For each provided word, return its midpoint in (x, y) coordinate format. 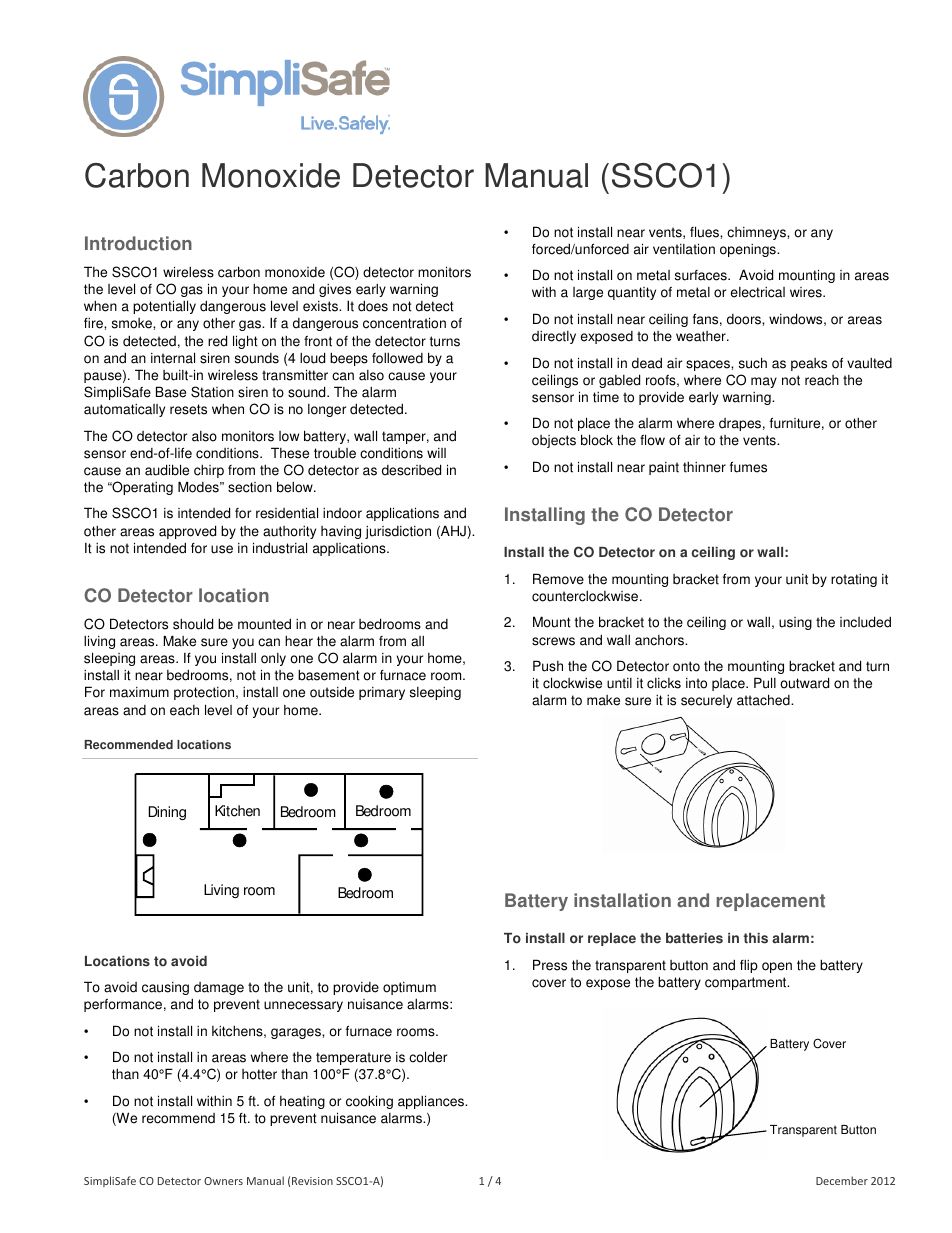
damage (219, 988)
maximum (139, 692)
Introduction (138, 243)
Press (550, 965)
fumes (748, 467)
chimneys (757, 233)
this (755, 938)
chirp (209, 471)
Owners (223, 1181)
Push (548, 666)
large (588, 293)
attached (764, 700)
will (436, 453)
